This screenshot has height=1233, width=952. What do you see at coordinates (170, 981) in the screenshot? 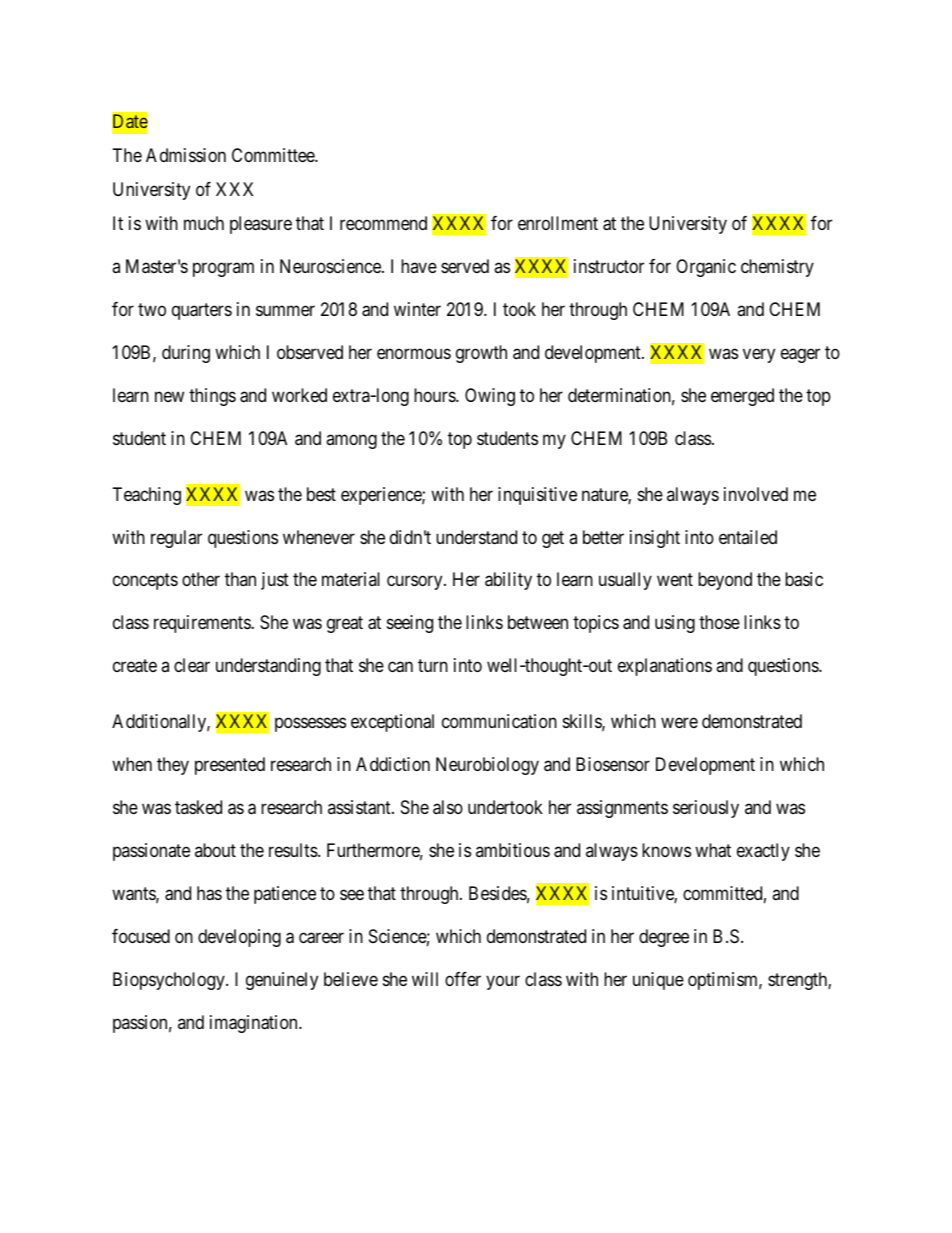
I see `Biopsychology` at bounding box center [170, 981].
